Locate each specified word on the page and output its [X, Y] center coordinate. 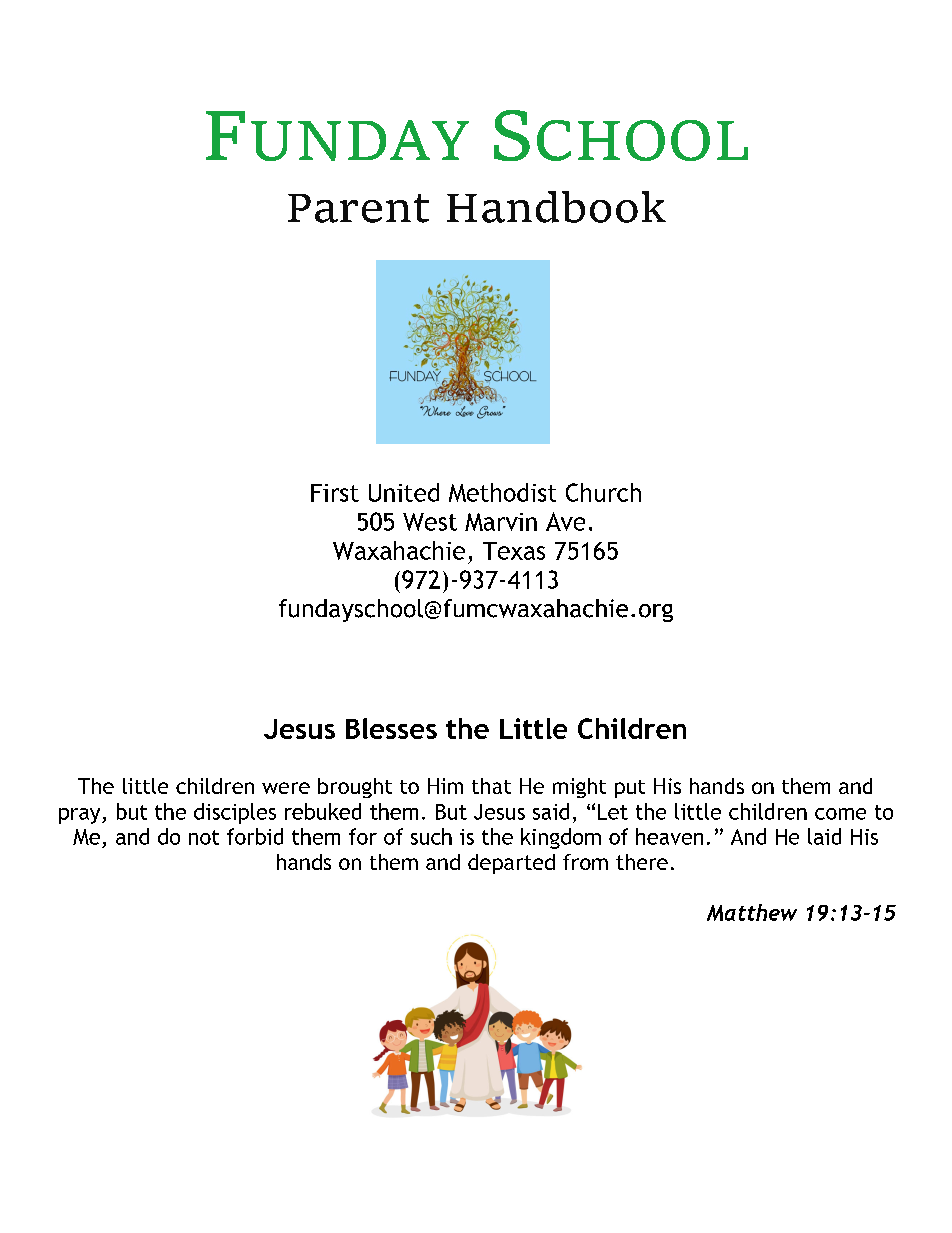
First [335, 493]
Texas [514, 551]
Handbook [556, 207]
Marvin [501, 522]
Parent [358, 208]
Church [603, 492]
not [204, 837]
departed [511, 864]
